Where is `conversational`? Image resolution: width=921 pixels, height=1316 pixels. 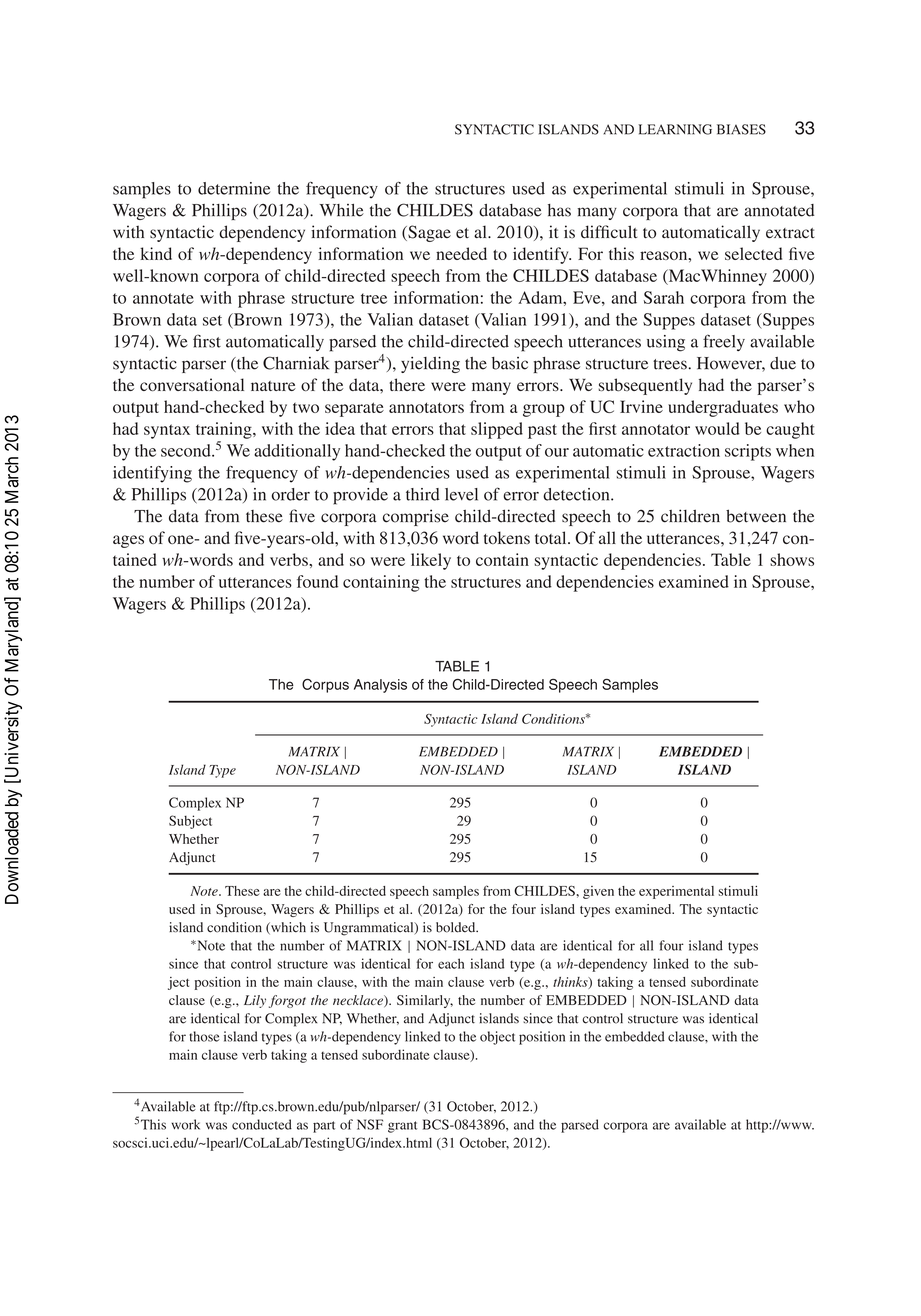 conversational is located at coordinates (192, 384).
